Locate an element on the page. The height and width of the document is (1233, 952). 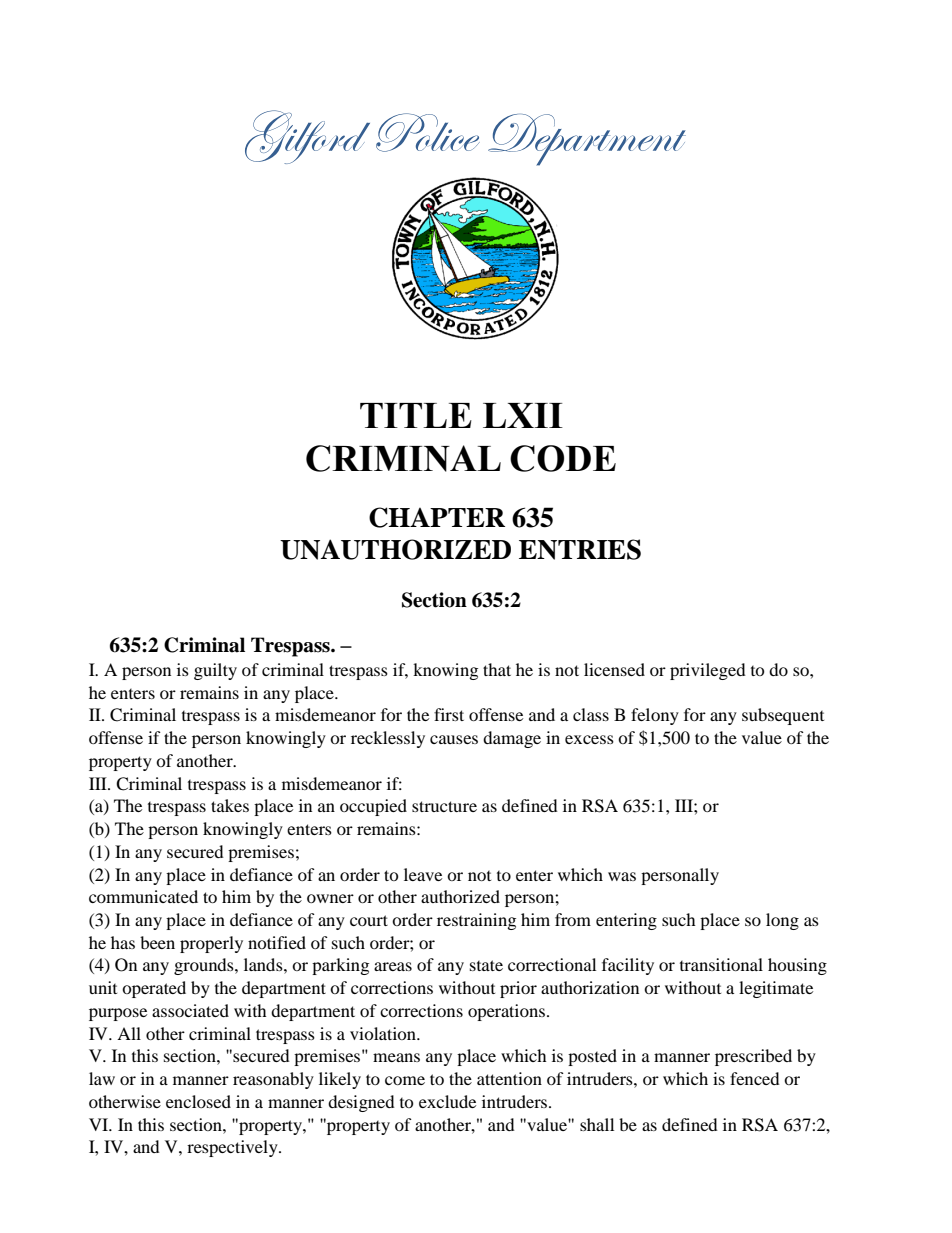
CODE is located at coordinates (563, 458).
